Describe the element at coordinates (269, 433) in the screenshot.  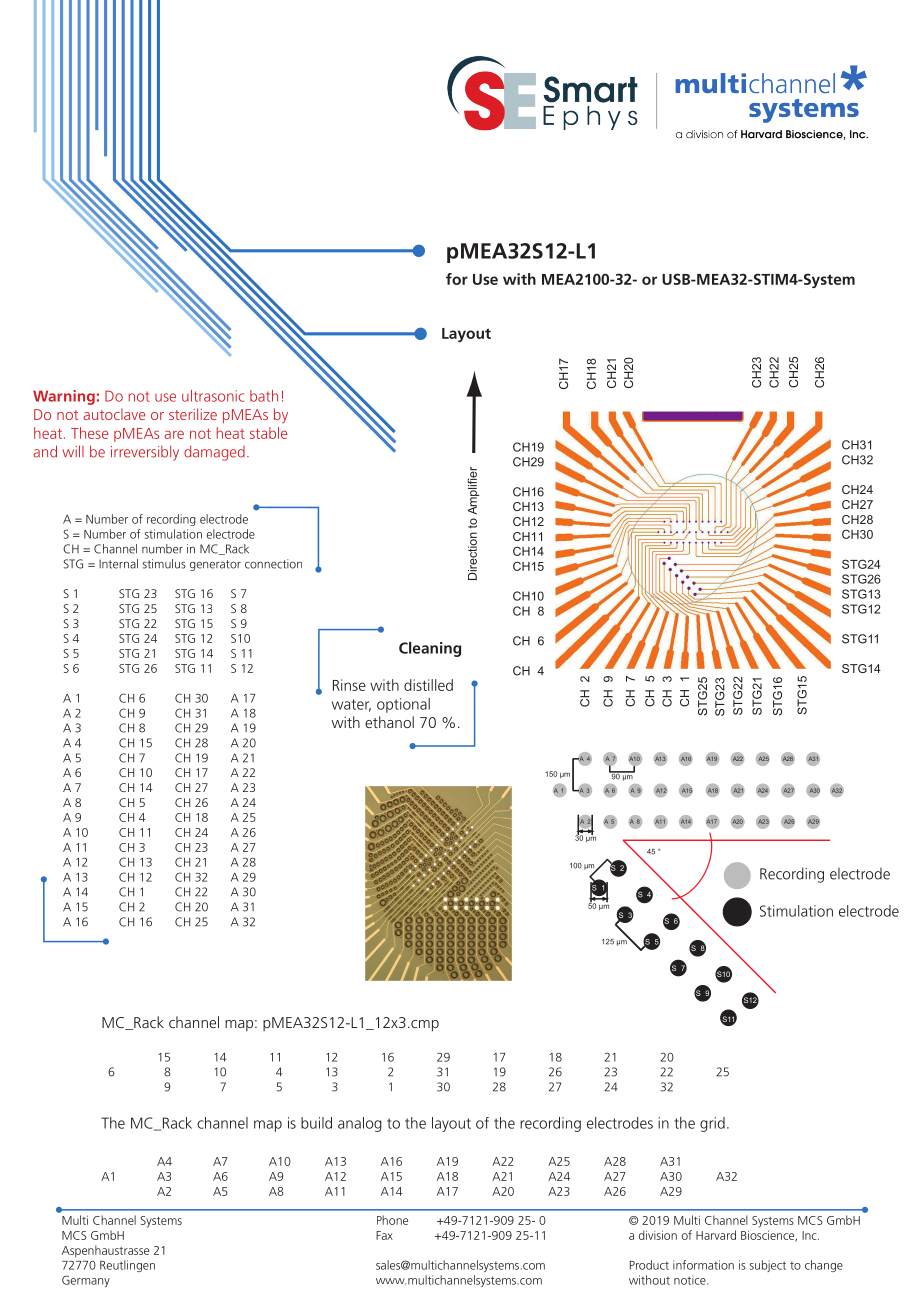
I see `stable` at that location.
